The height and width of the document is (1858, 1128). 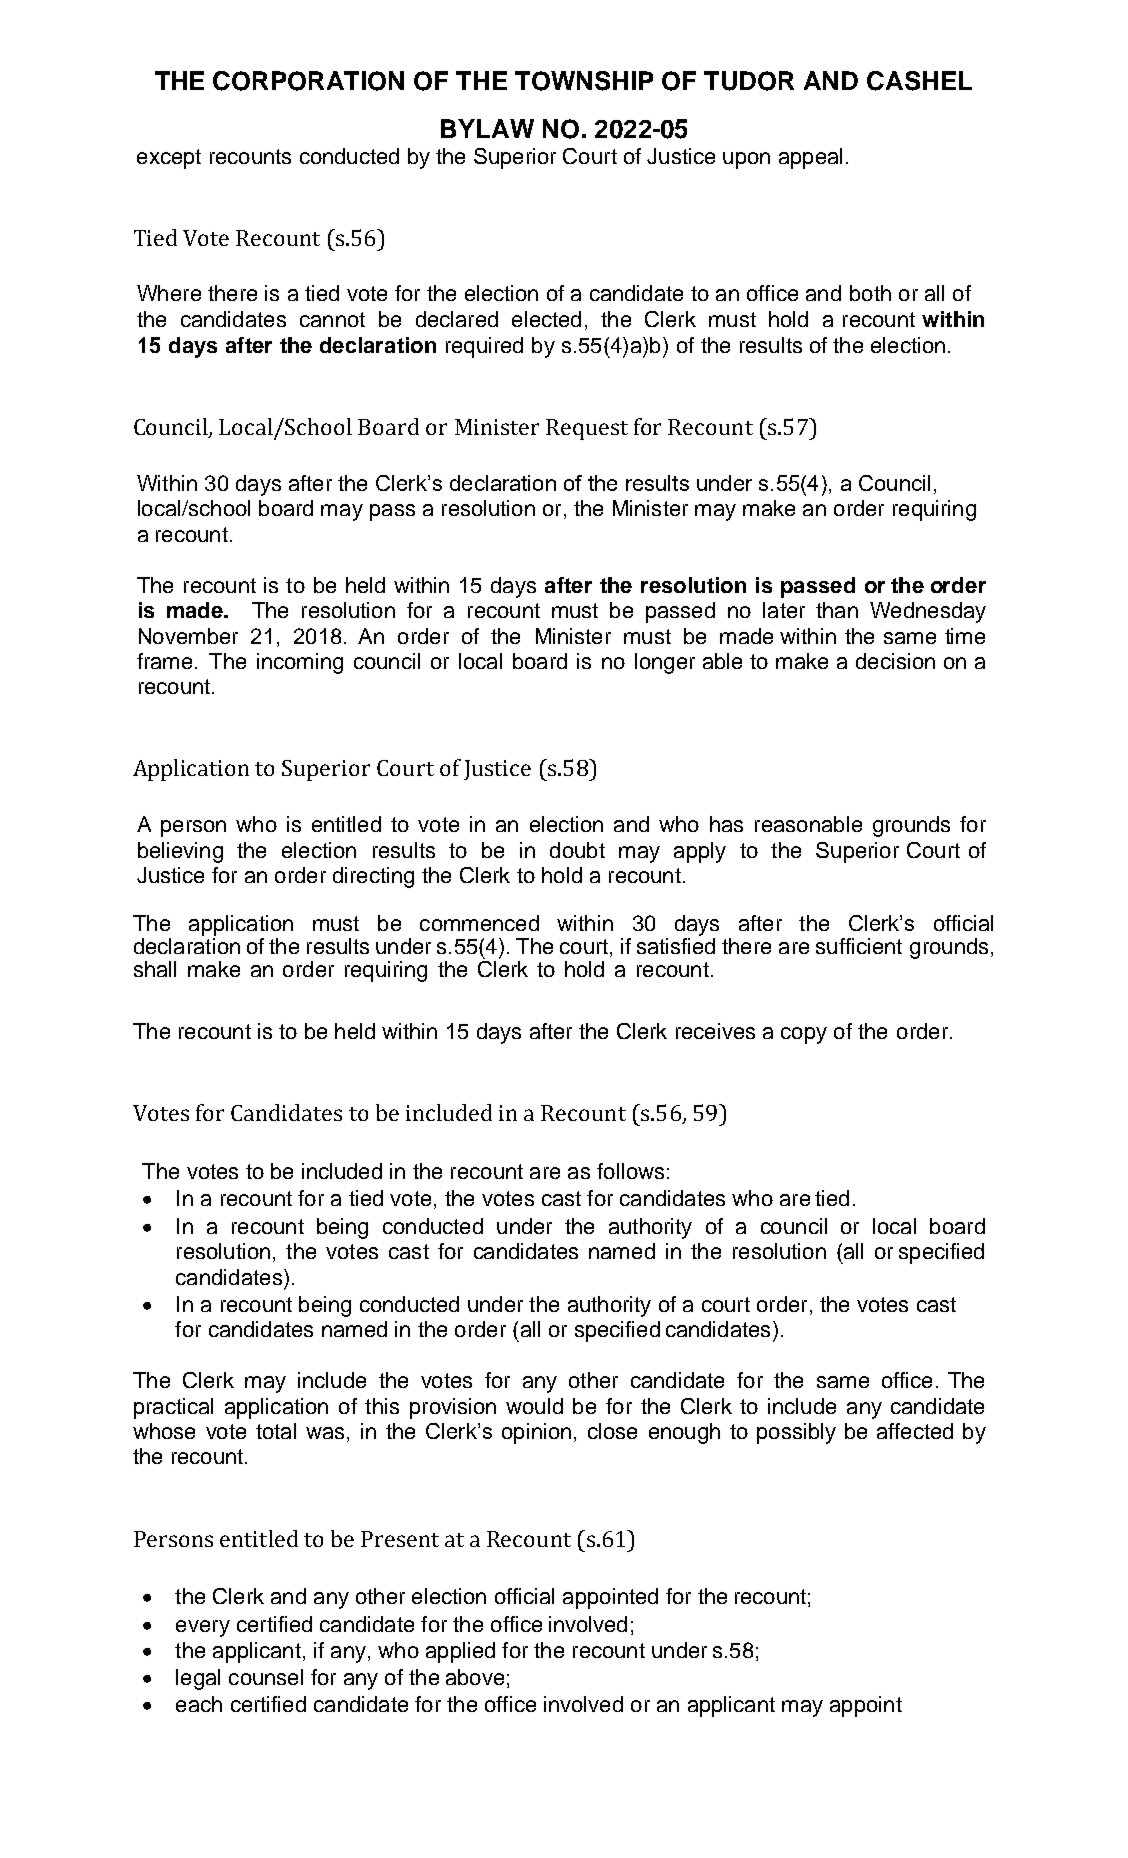 What do you see at coordinates (577, 850) in the document?
I see `doubt` at bounding box center [577, 850].
